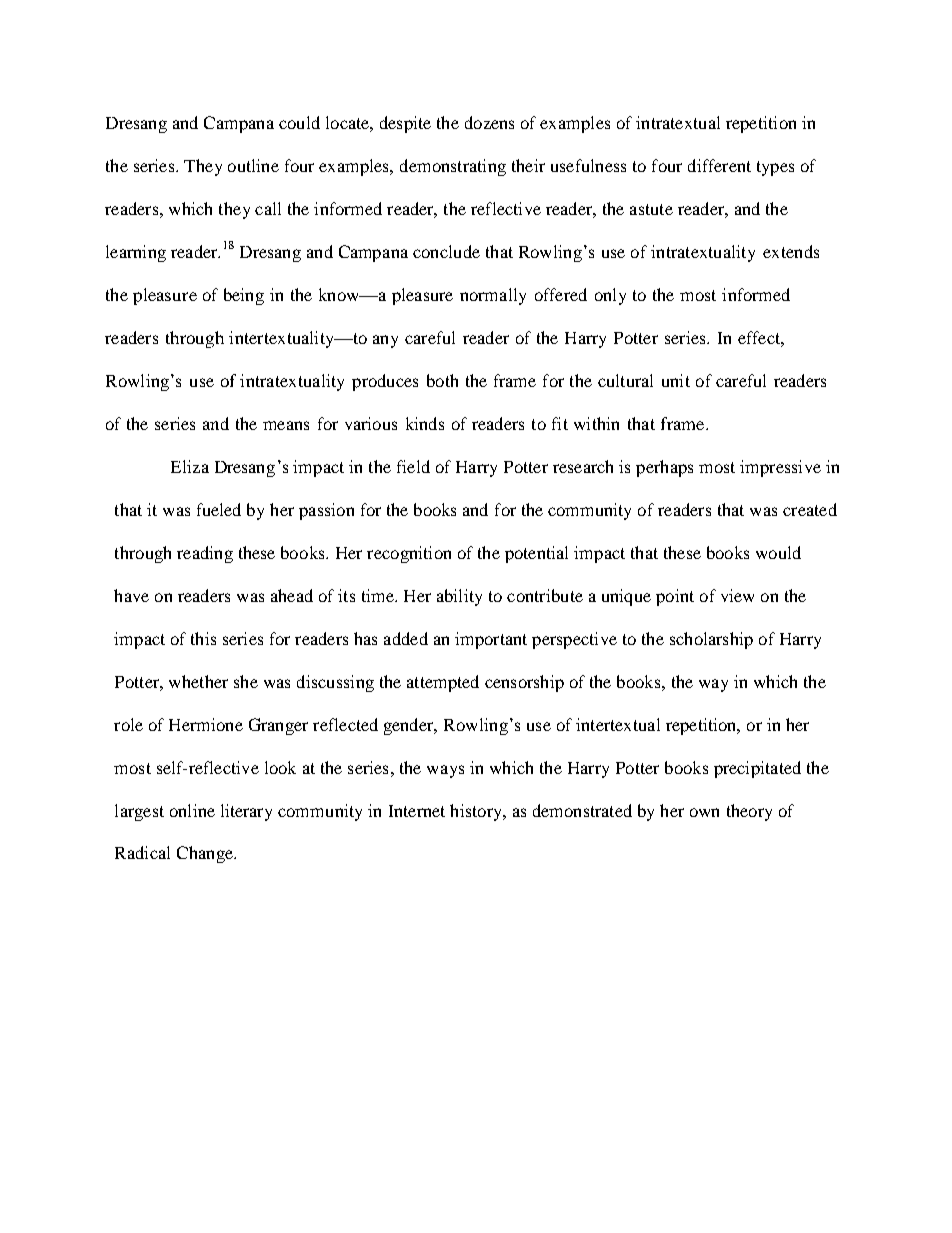 The height and width of the document is (1233, 952). Describe the element at coordinates (286, 425) in the document. I see `means` at that location.
